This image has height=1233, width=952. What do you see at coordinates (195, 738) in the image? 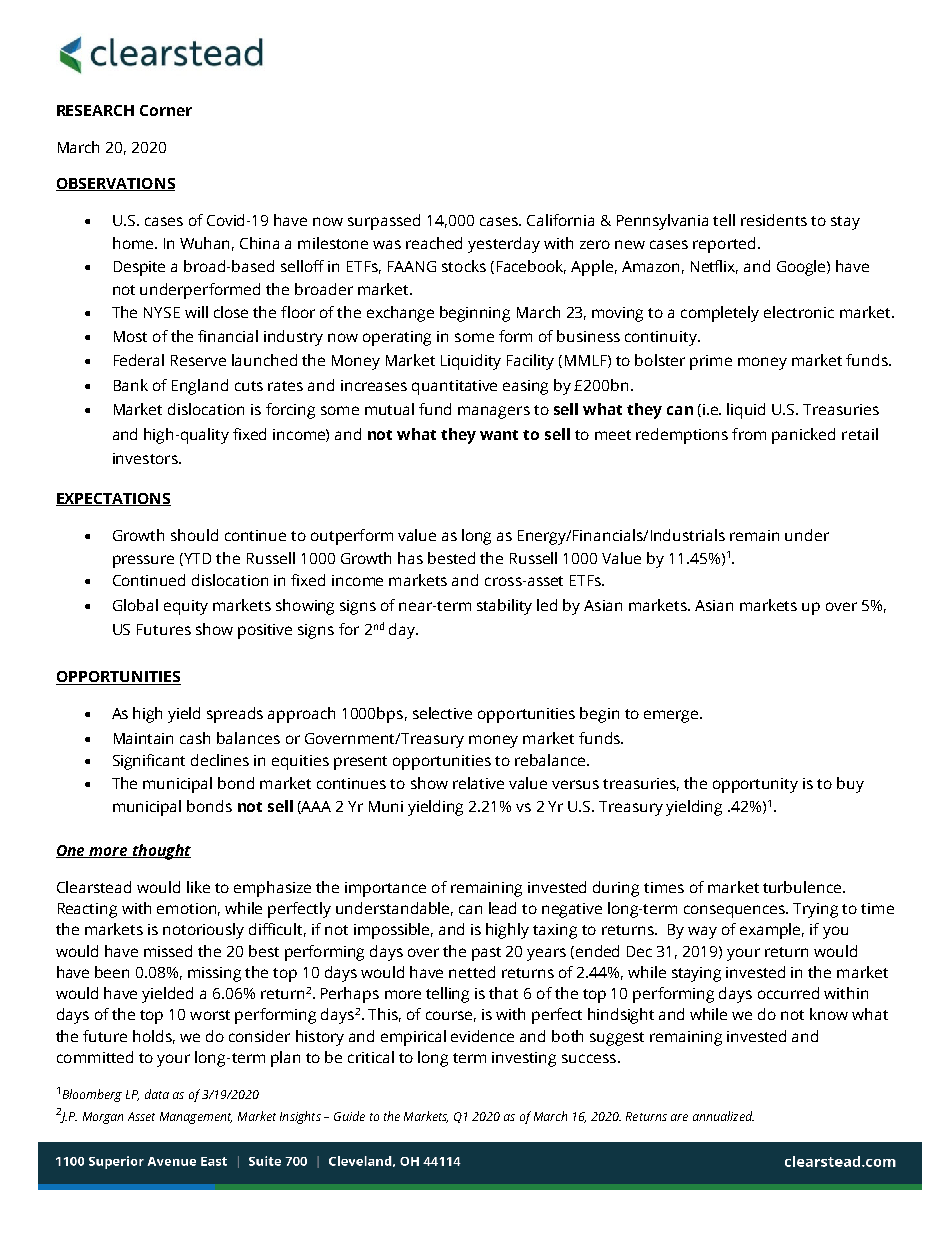
I see `cash` at bounding box center [195, 738].
